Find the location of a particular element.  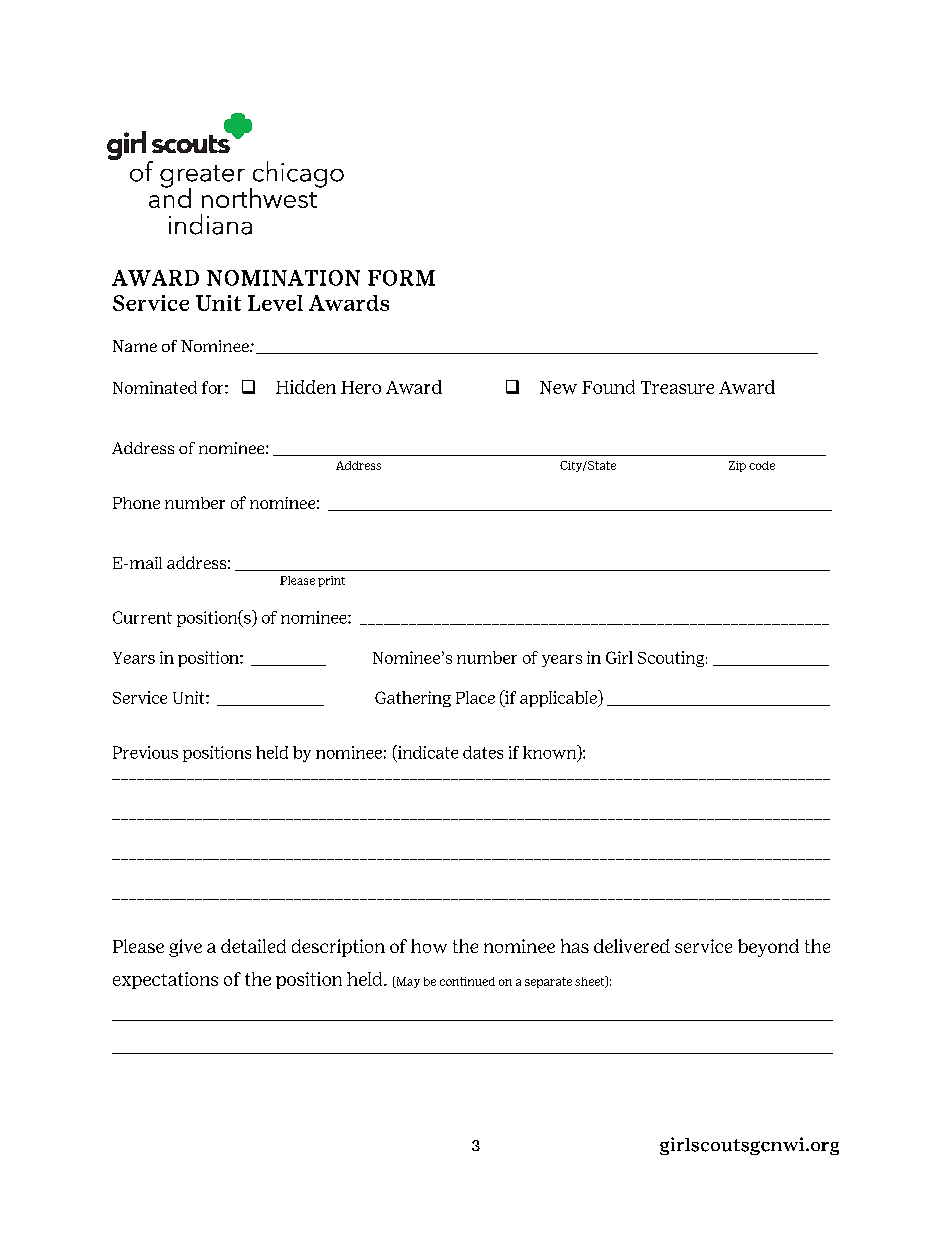

applicable is located at coordinates (560, 698).
